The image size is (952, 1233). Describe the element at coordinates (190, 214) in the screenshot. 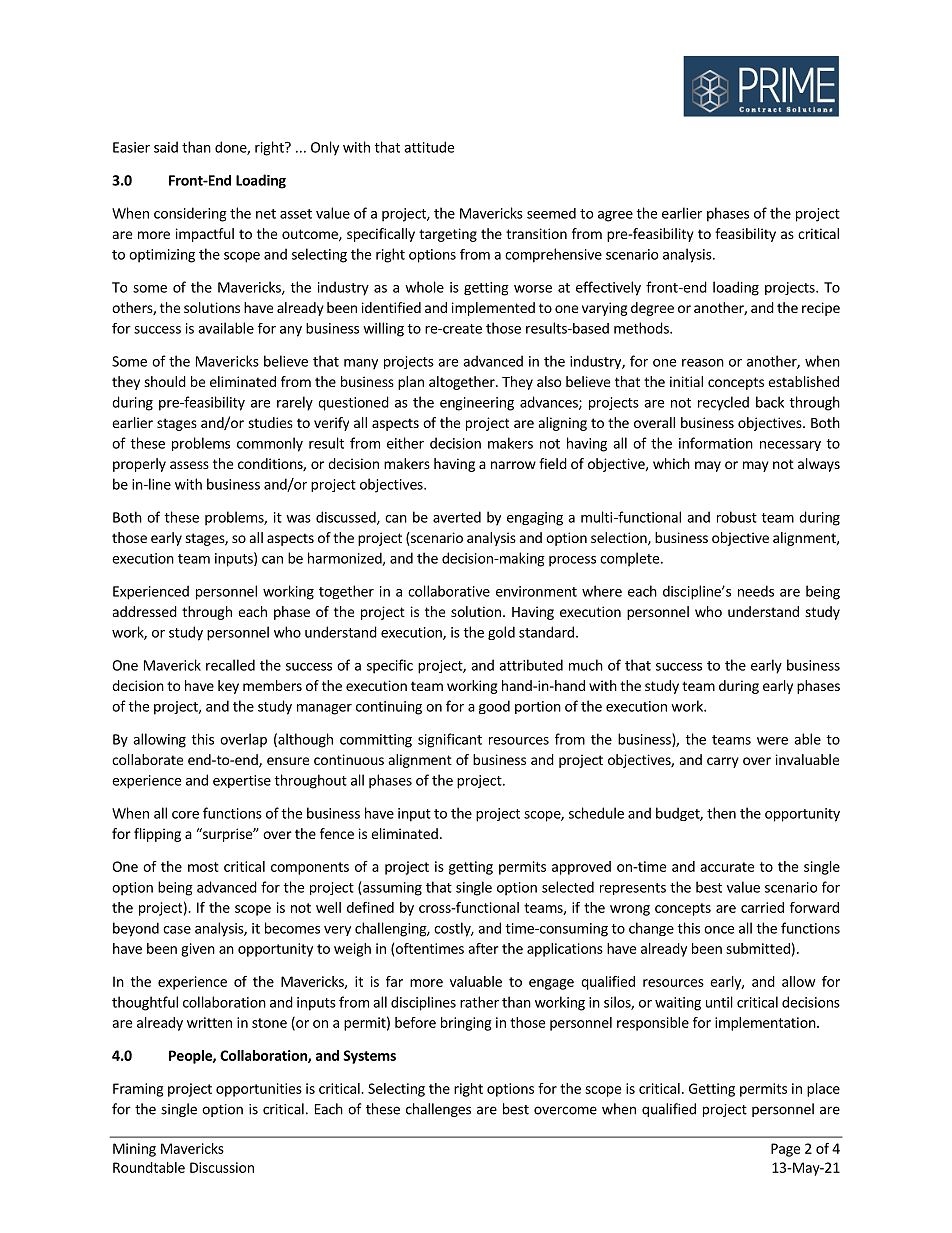

I see `considering` at that location.
